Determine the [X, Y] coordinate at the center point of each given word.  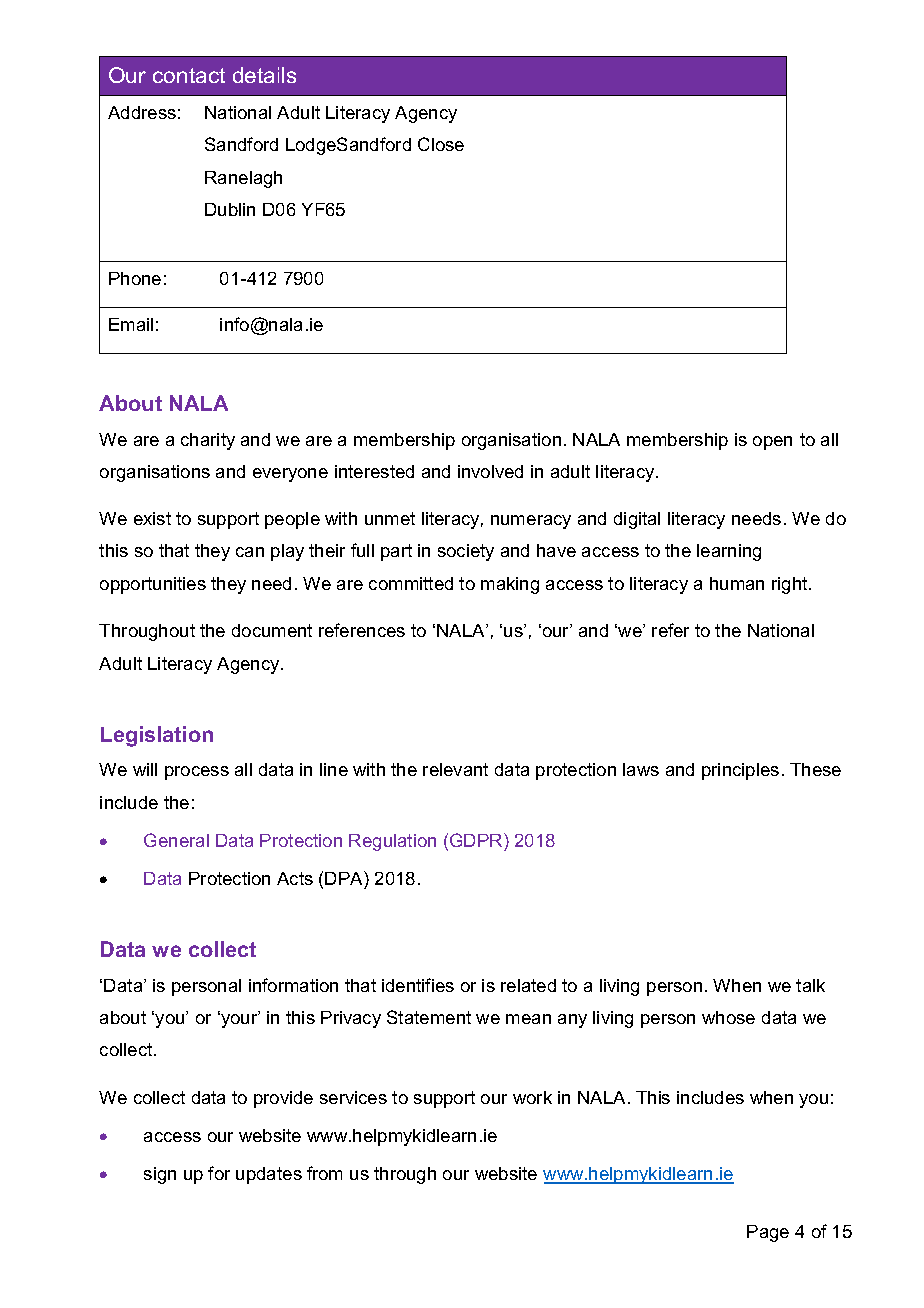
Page [768, 1233]
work [532, 1097]
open [772, 443]
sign [160, 1175]
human [737, 583]
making [510, 585]
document [272, 630]
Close [441, 144]
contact [189, 75]
